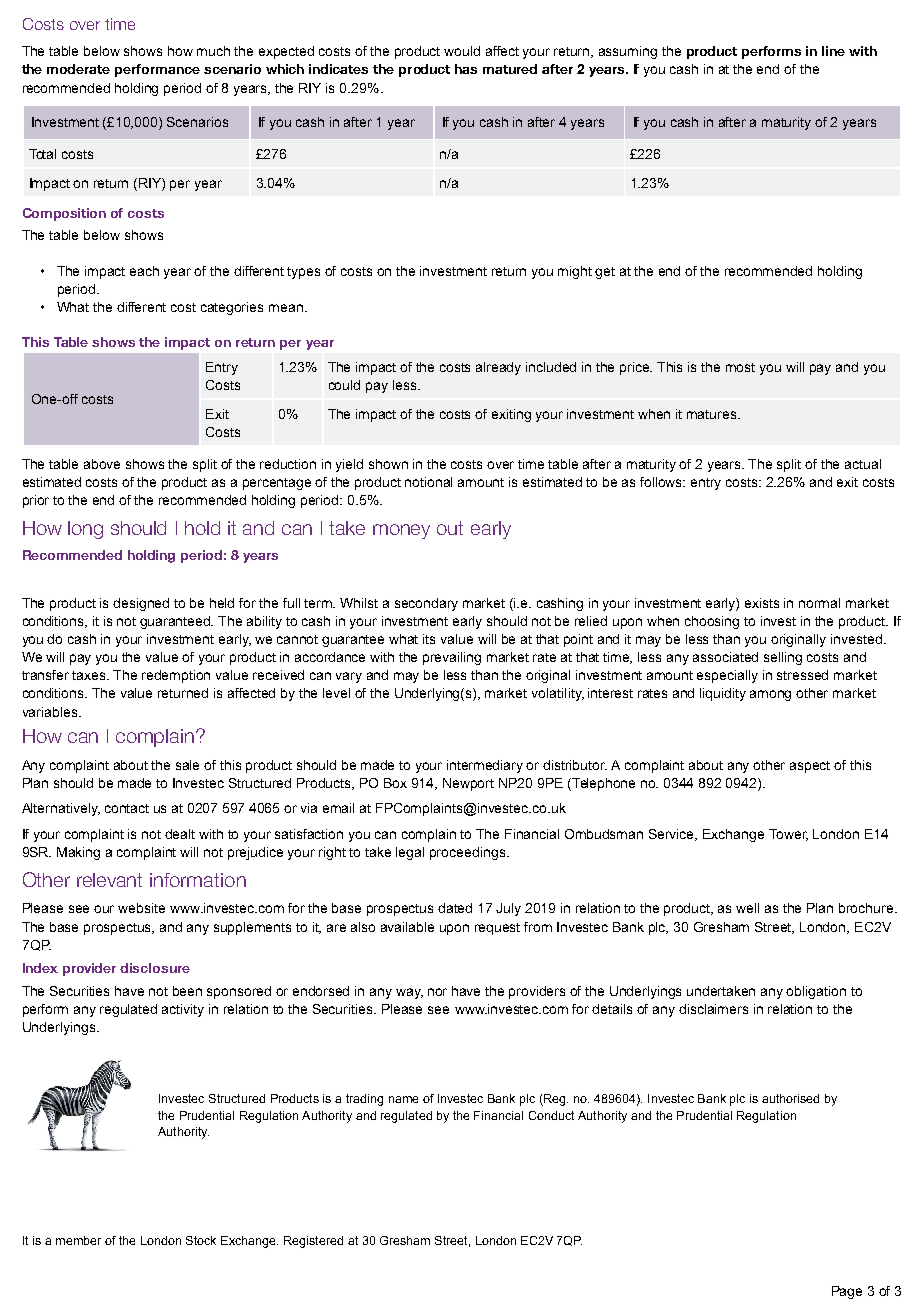 Image resolution: width=924 pixels, height=1308 pixels. Describe the element at coordinates (783, 658) in the page. I see `selling` at that location.
